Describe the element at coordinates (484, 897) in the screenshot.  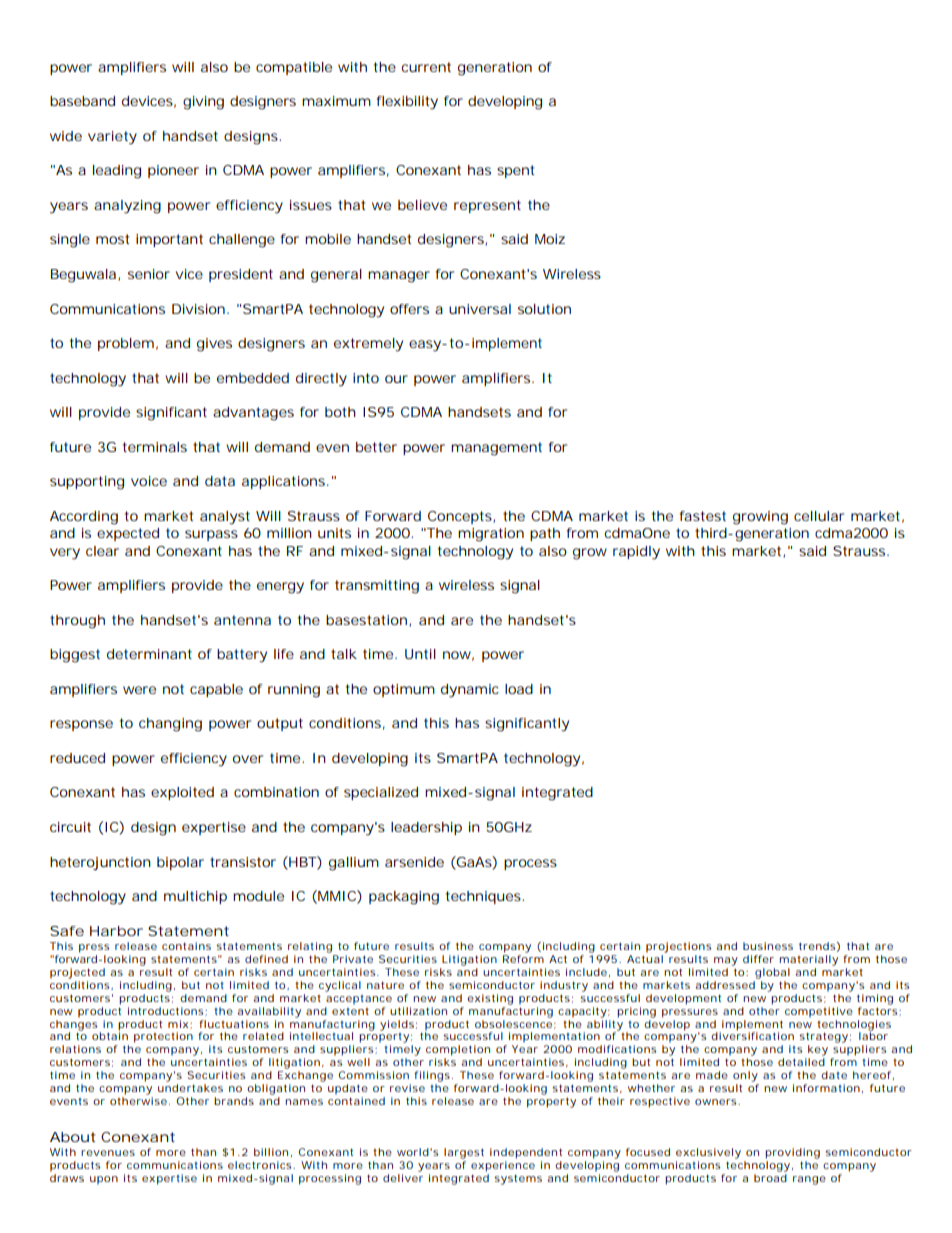
I see `techniques` at that location.
